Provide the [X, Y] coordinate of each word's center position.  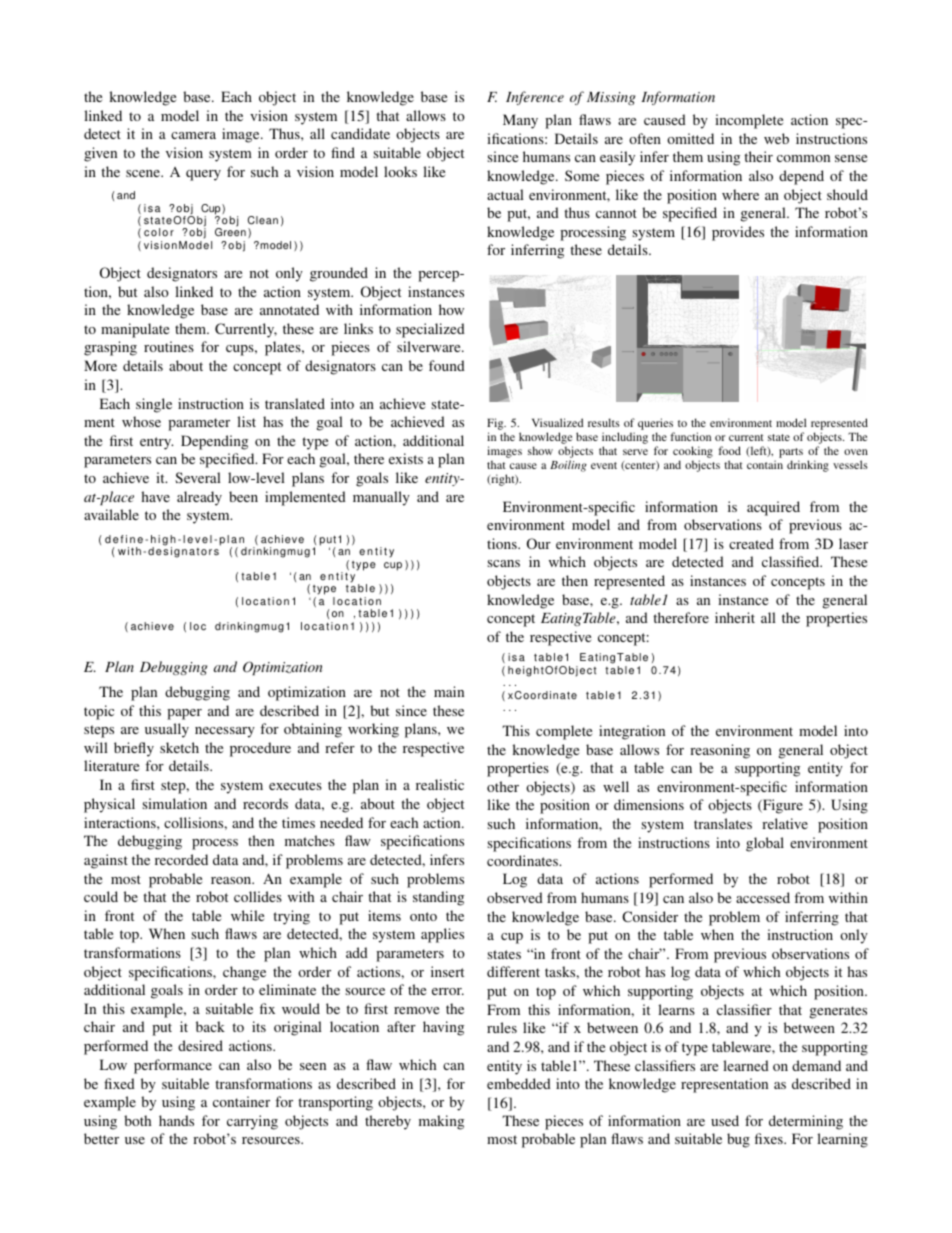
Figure [782, 806]
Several [198, 477]
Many [520, 121]
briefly [134, 749]
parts [791, 453]
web [776, 138]
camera [193, 135]
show [540, 450]
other [503, 786]
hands [176, 1120]
